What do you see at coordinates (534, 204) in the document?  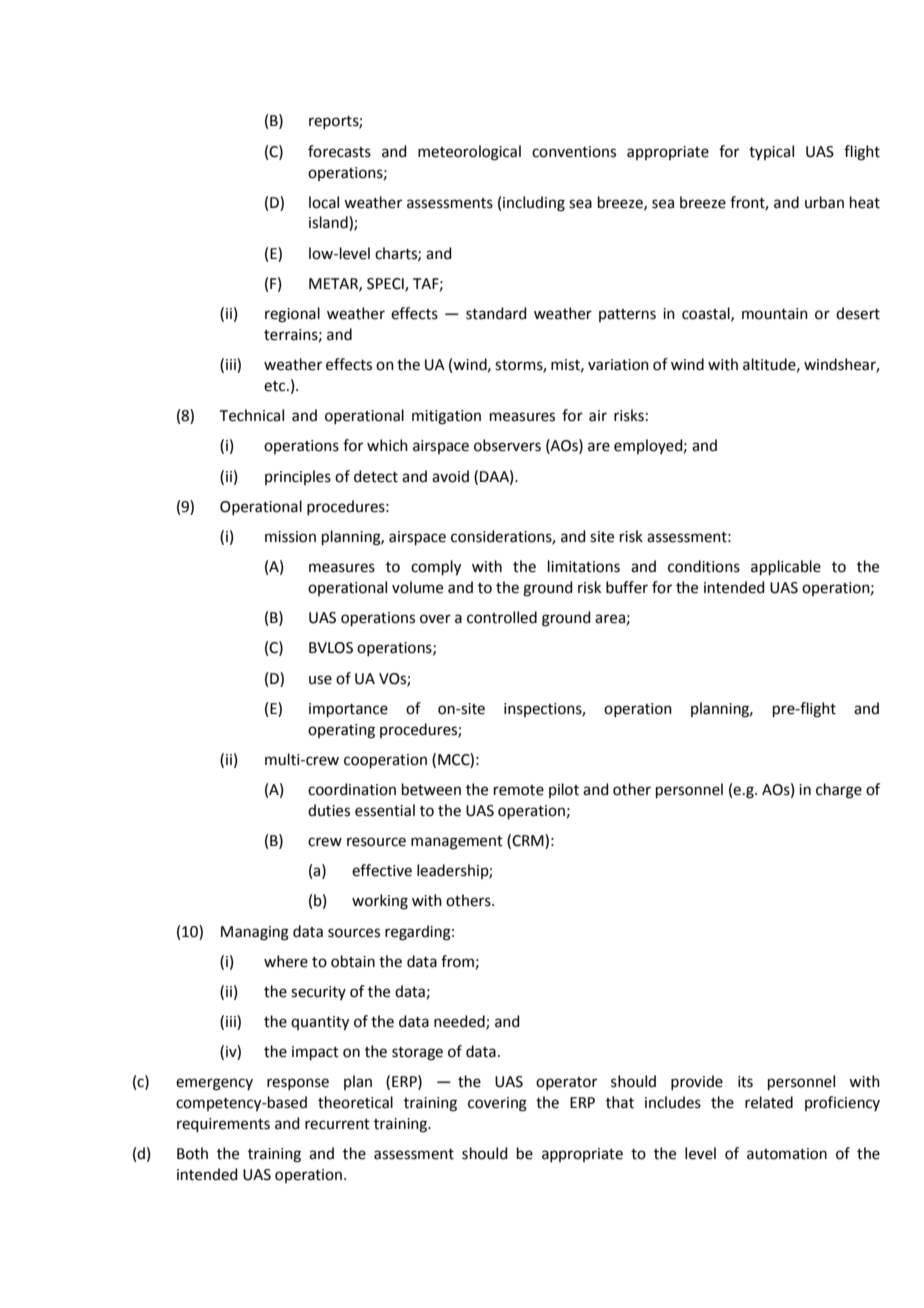 I see `including` at bounding box center [534, 204].
